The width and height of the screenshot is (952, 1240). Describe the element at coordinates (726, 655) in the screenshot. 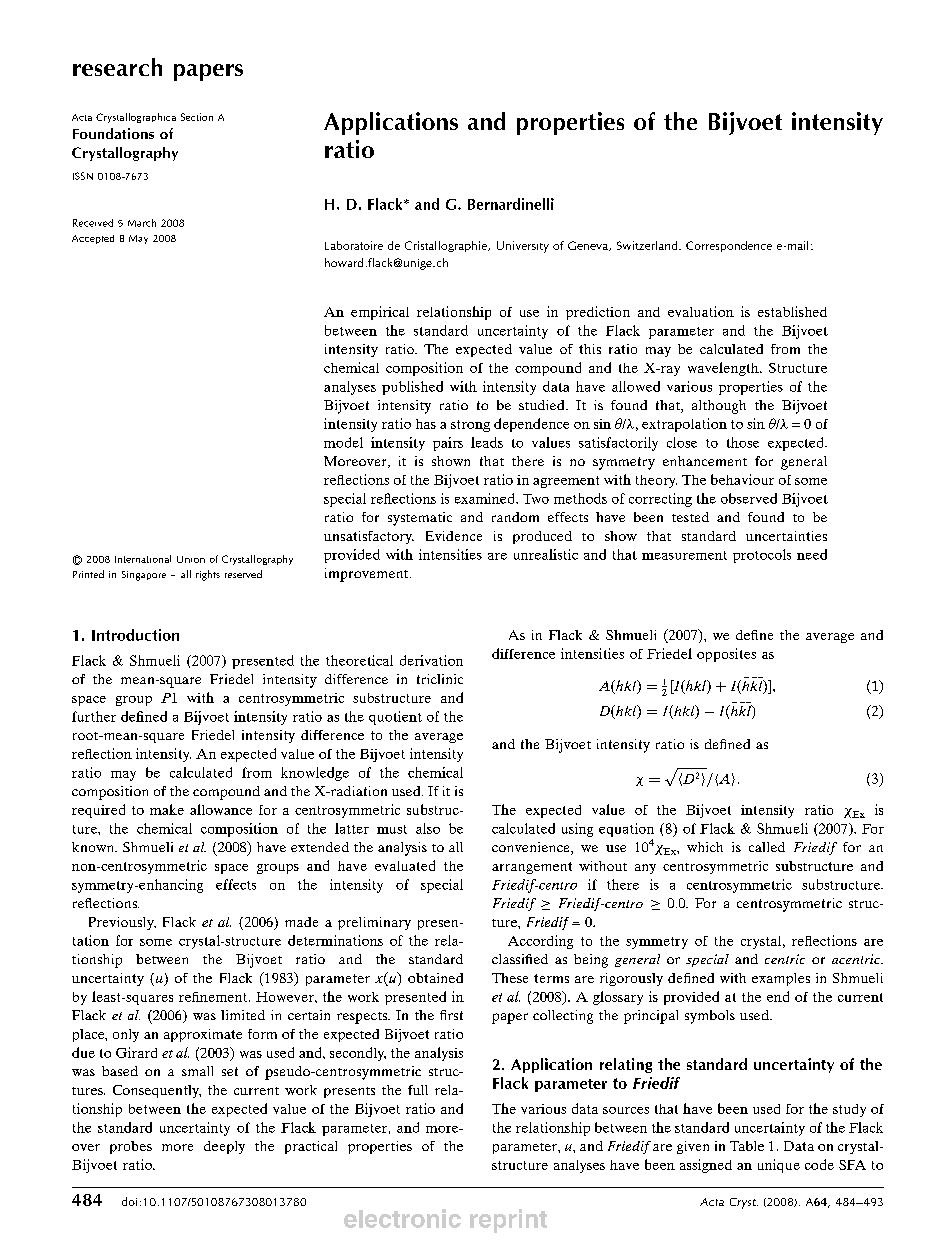

I see `opposites` at that location.
